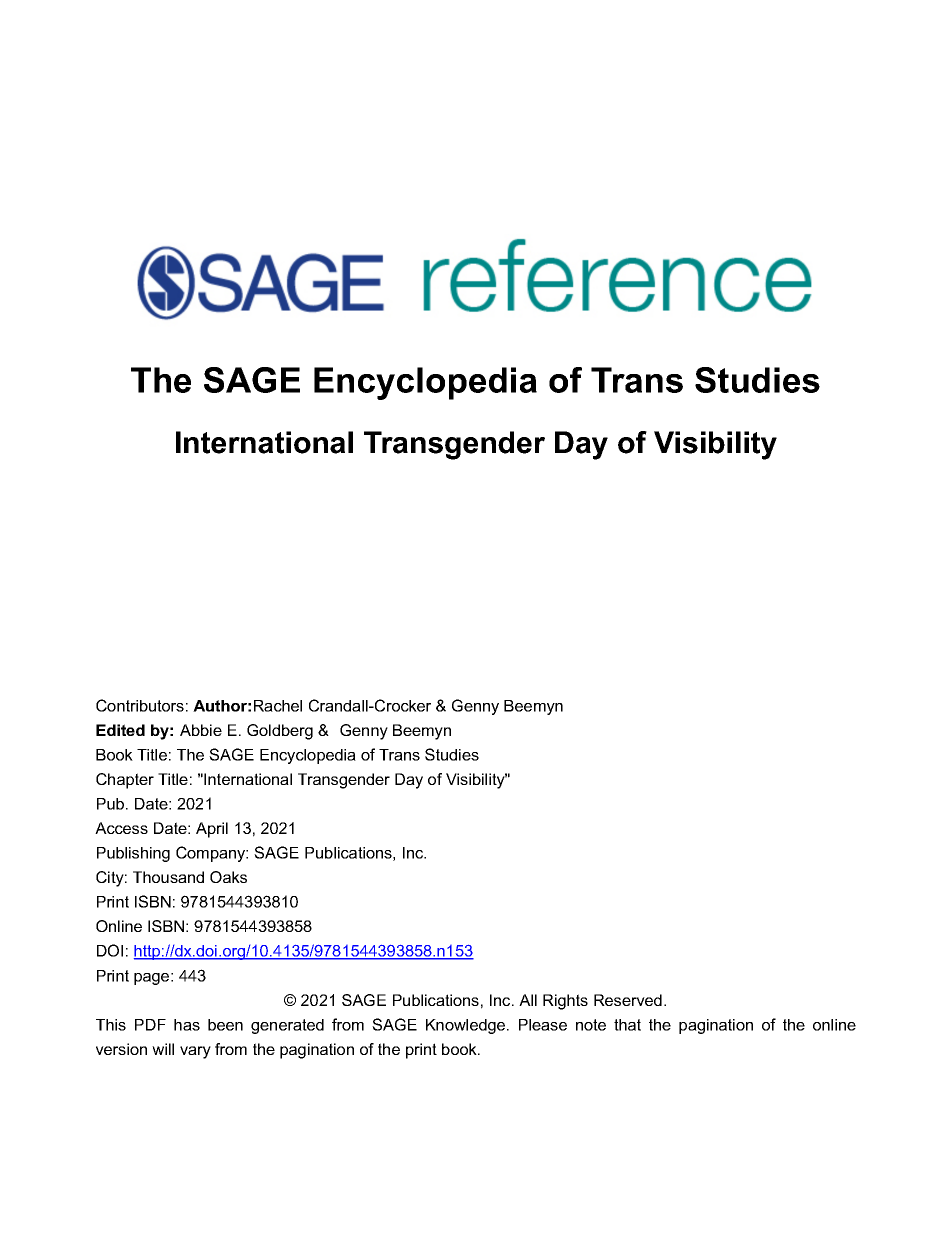 The image size is (952, 1233). Describe the element at coordinates (168, 877) in the document. I see `Thousand` at that location.
